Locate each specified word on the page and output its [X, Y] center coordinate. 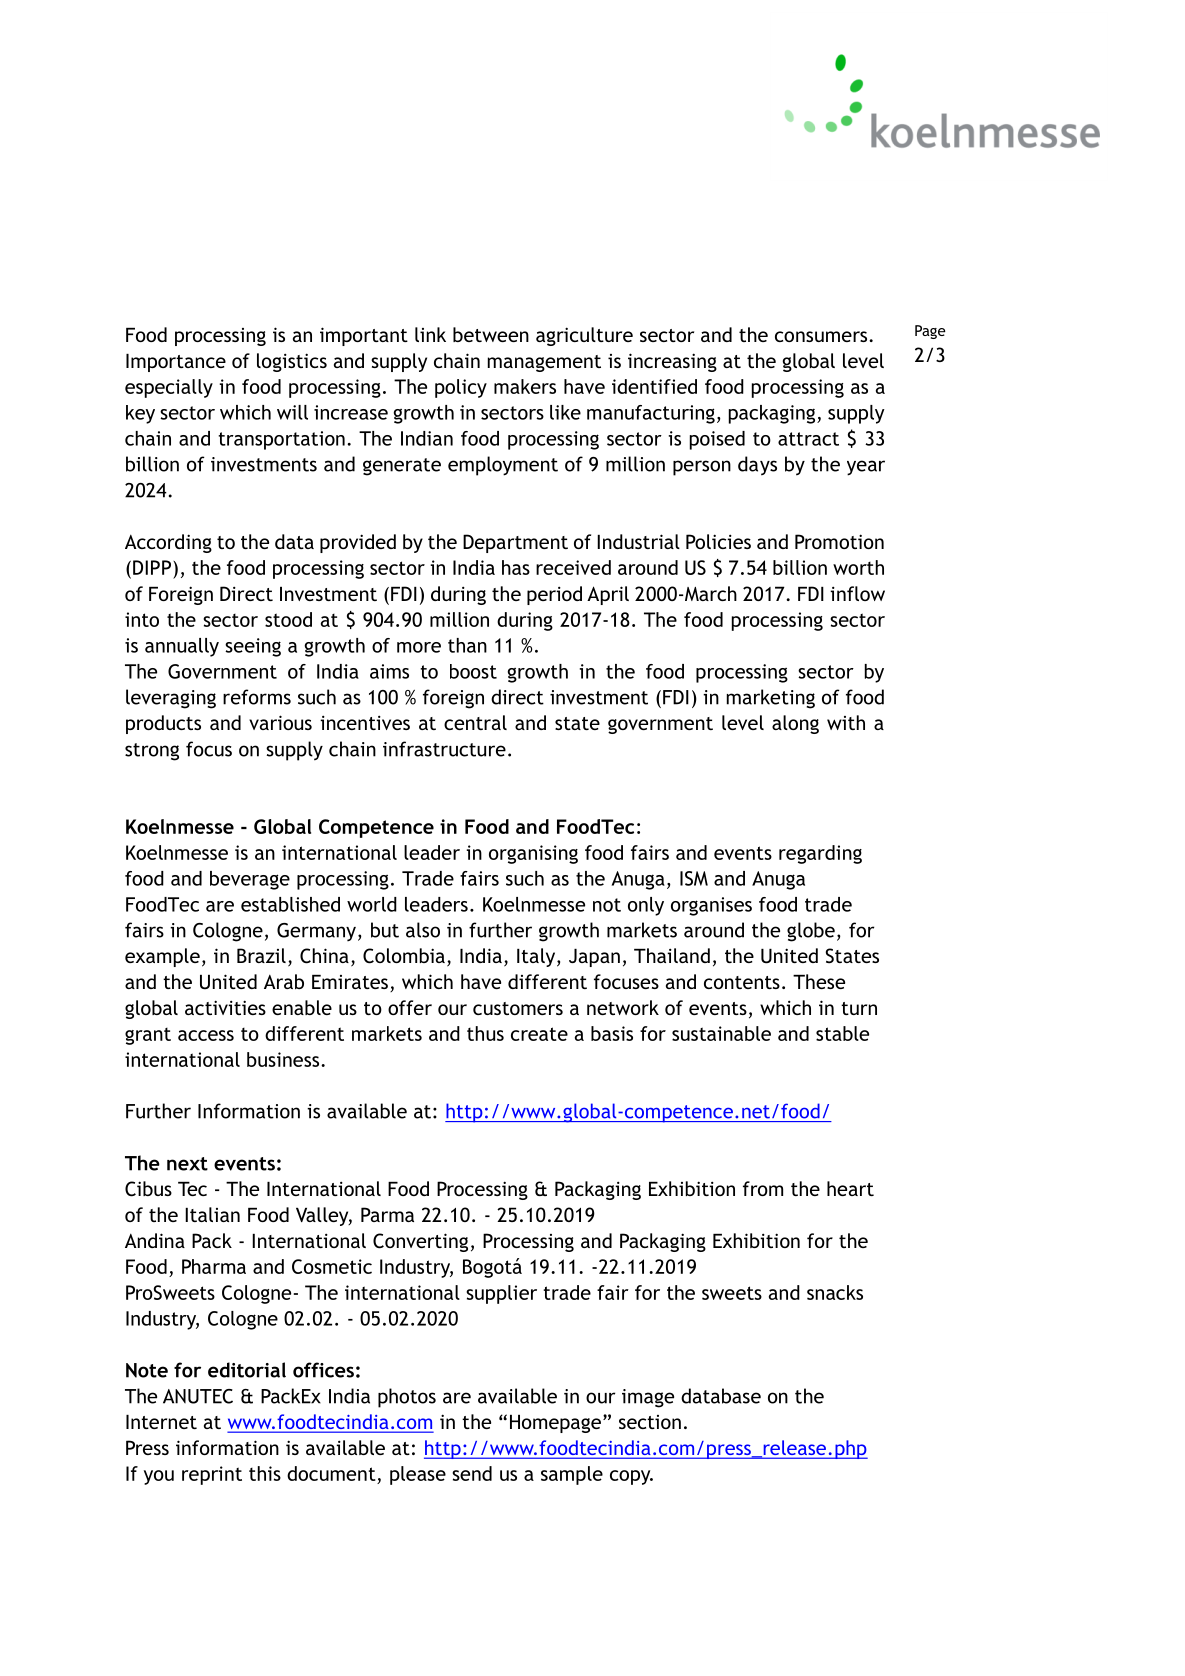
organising [533, 854]
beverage [250, 880]
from [763, 1188]
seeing [253, 647]
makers [525, 386]
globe [811, 932]
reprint [212, 1475]
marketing [771, 699]
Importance [176, 363]
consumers [822, 336]
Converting [420, 1242]
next [187, 1164]
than [467, 645]
